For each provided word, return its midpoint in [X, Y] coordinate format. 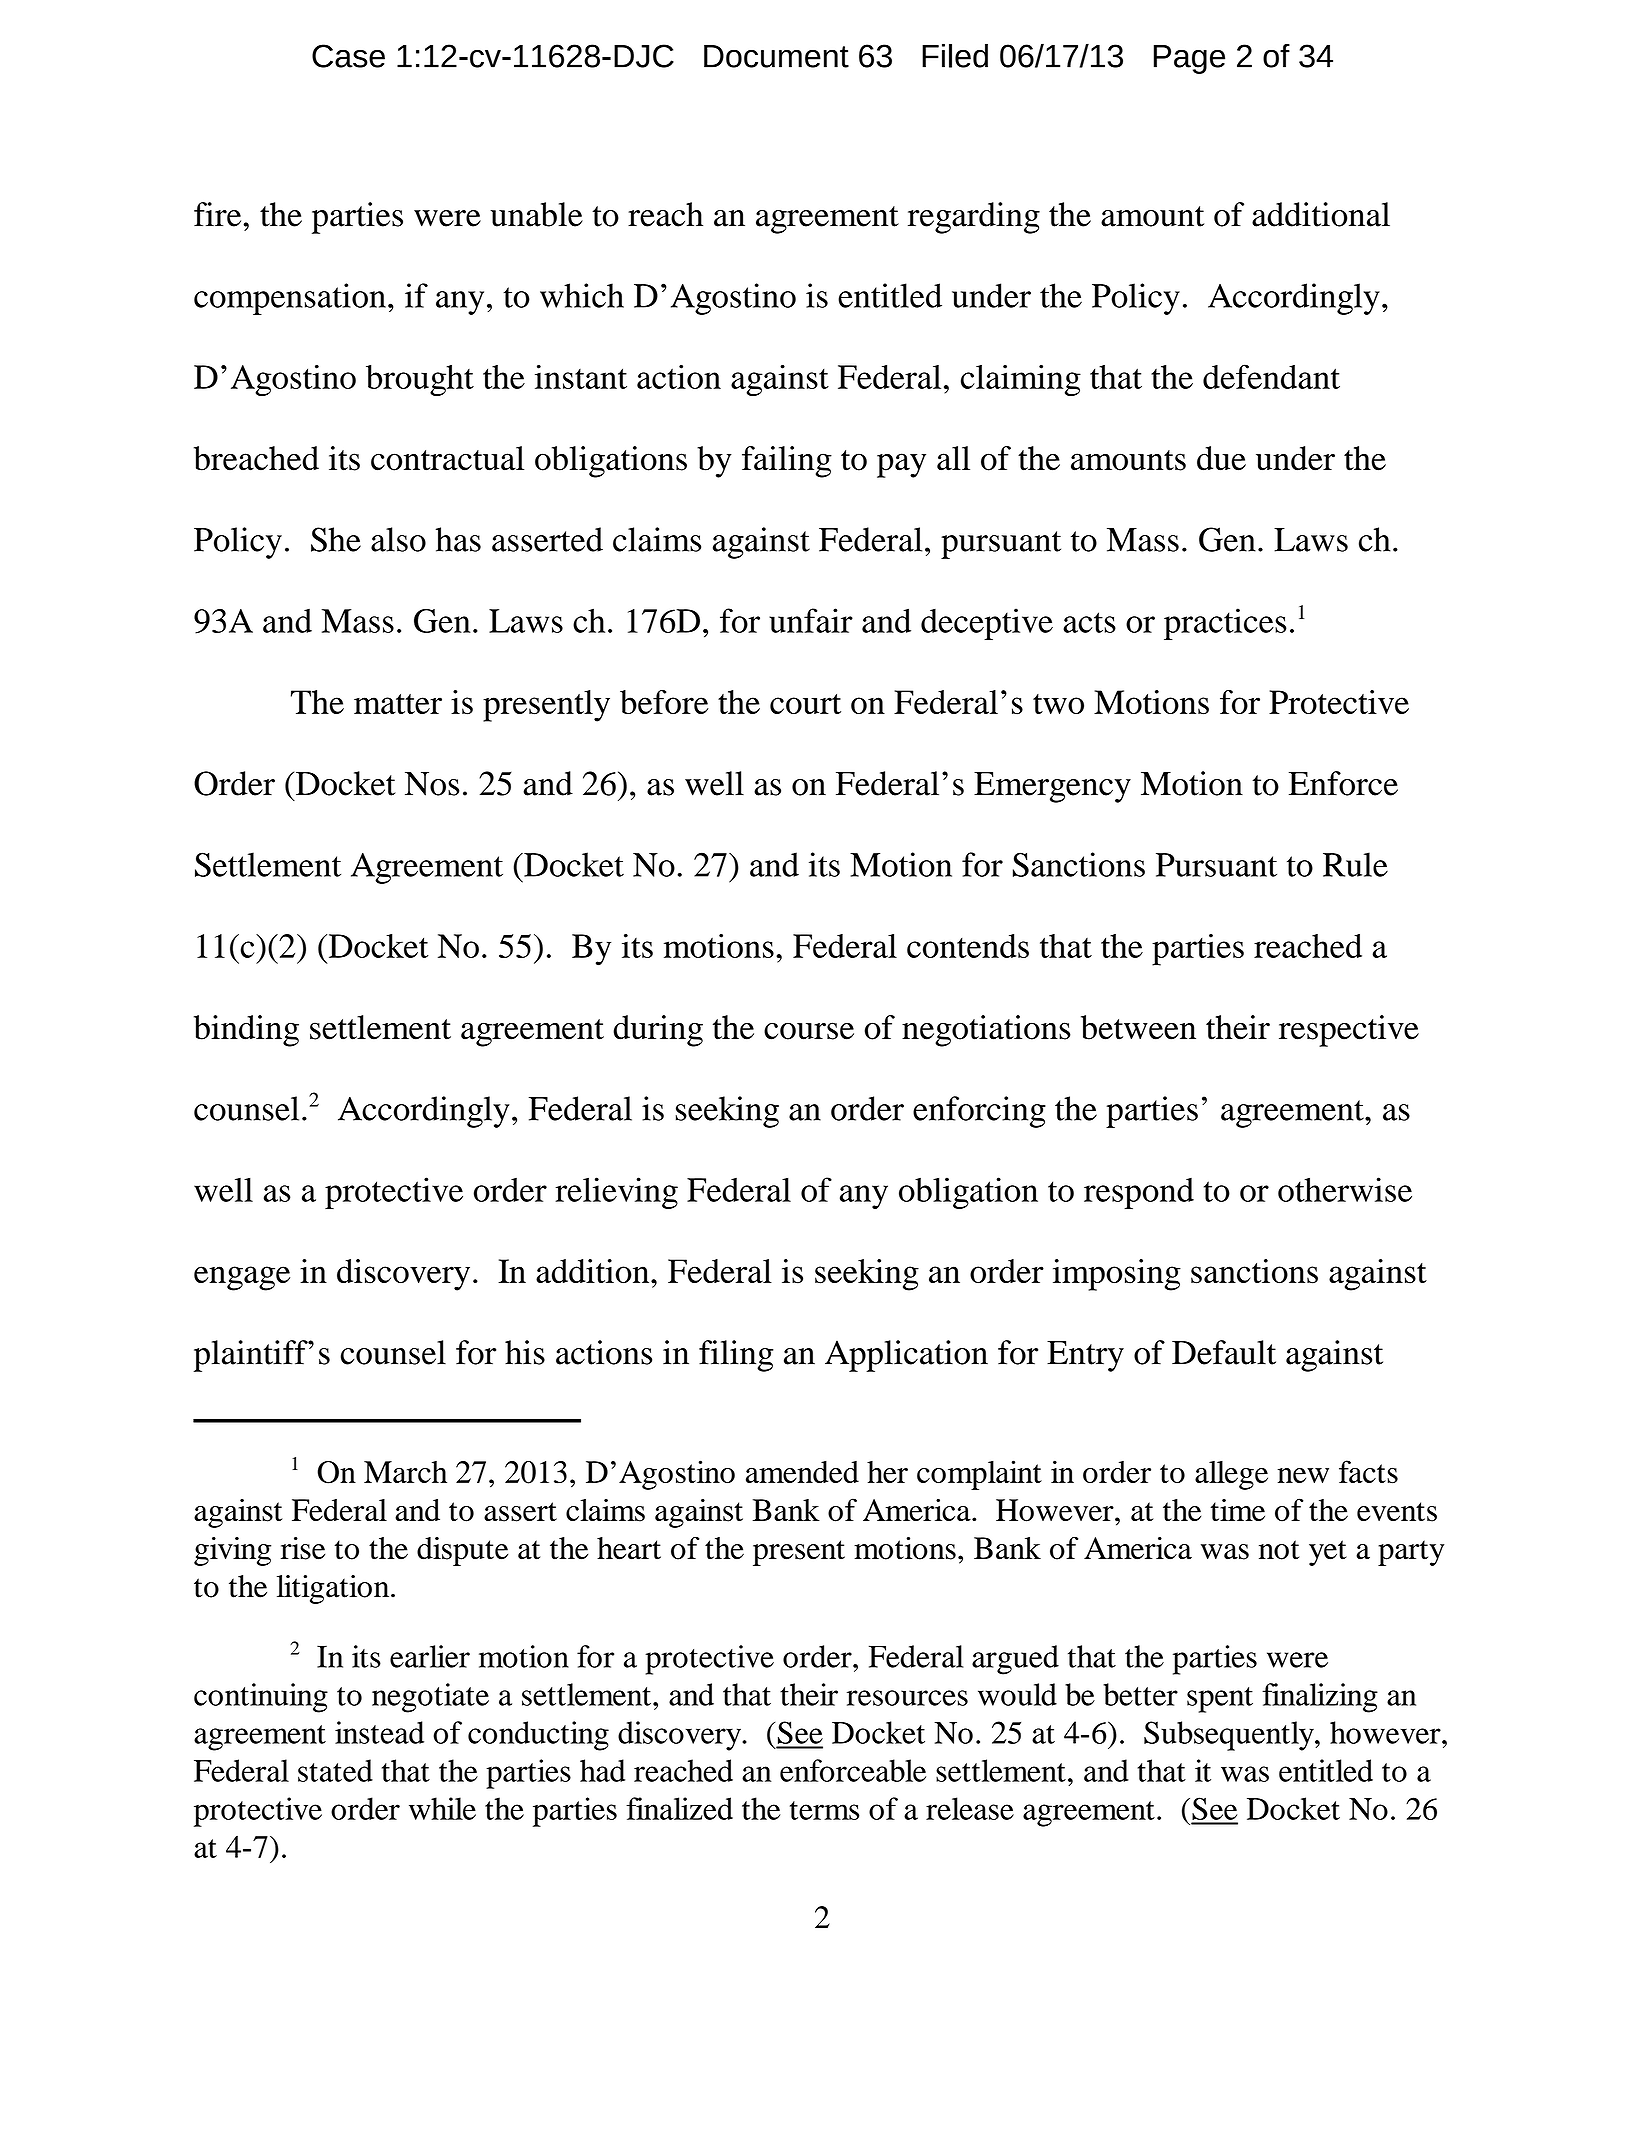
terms [824, 1810]
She [336, 539]
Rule [1355, 864]
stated [335, 1770]
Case [348, 56]
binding [246, 1031]
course [809, 1031]
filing [736, 1356]
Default [1224, 1352]
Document [776, 56]
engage [242, 1278]
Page [1189, 59]
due [1221, 458]
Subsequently [1230, 1736]
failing [787, 462]
